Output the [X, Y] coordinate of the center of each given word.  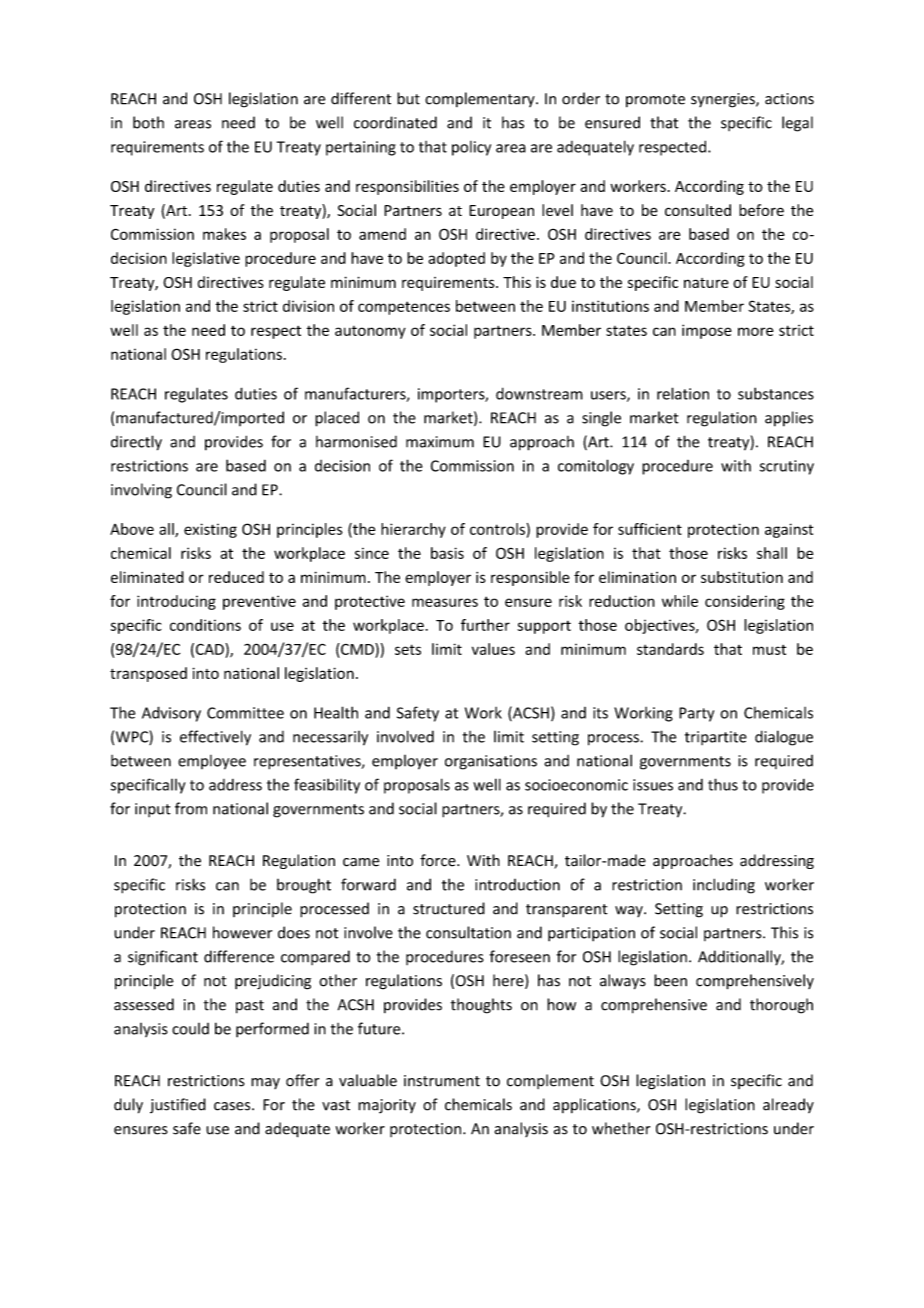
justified [178, 1105]
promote [655, 101]
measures [445, 602]
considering [745, 602]
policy [471, 148]
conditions [205, 625]
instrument [442, 1081]
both [148, 122]
